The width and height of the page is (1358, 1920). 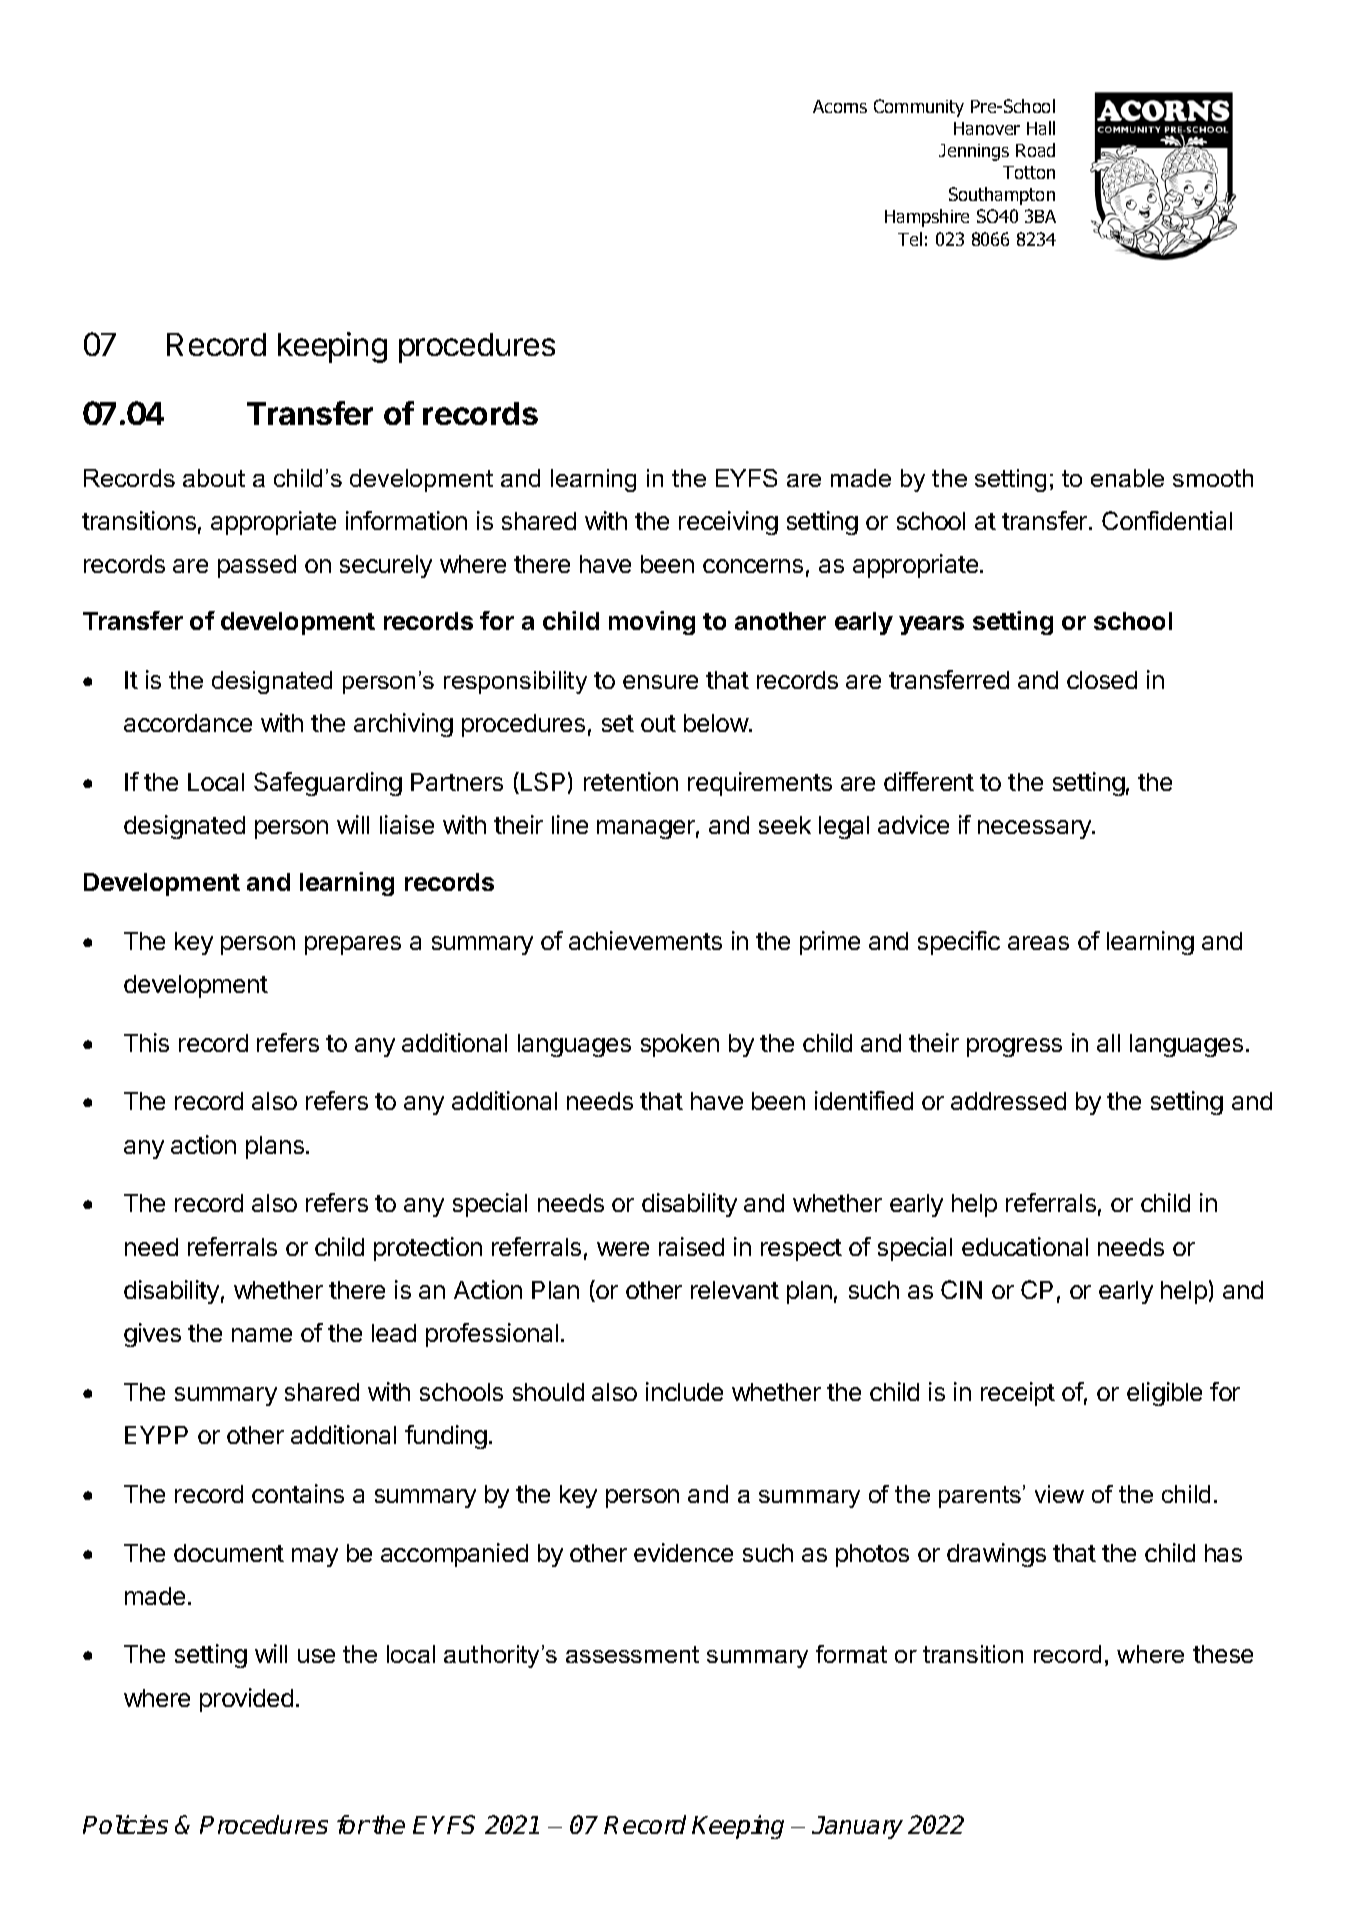 What do you see at coordinates (214, 478) in the page?
I see `about` at bounding box center [214, 478].
